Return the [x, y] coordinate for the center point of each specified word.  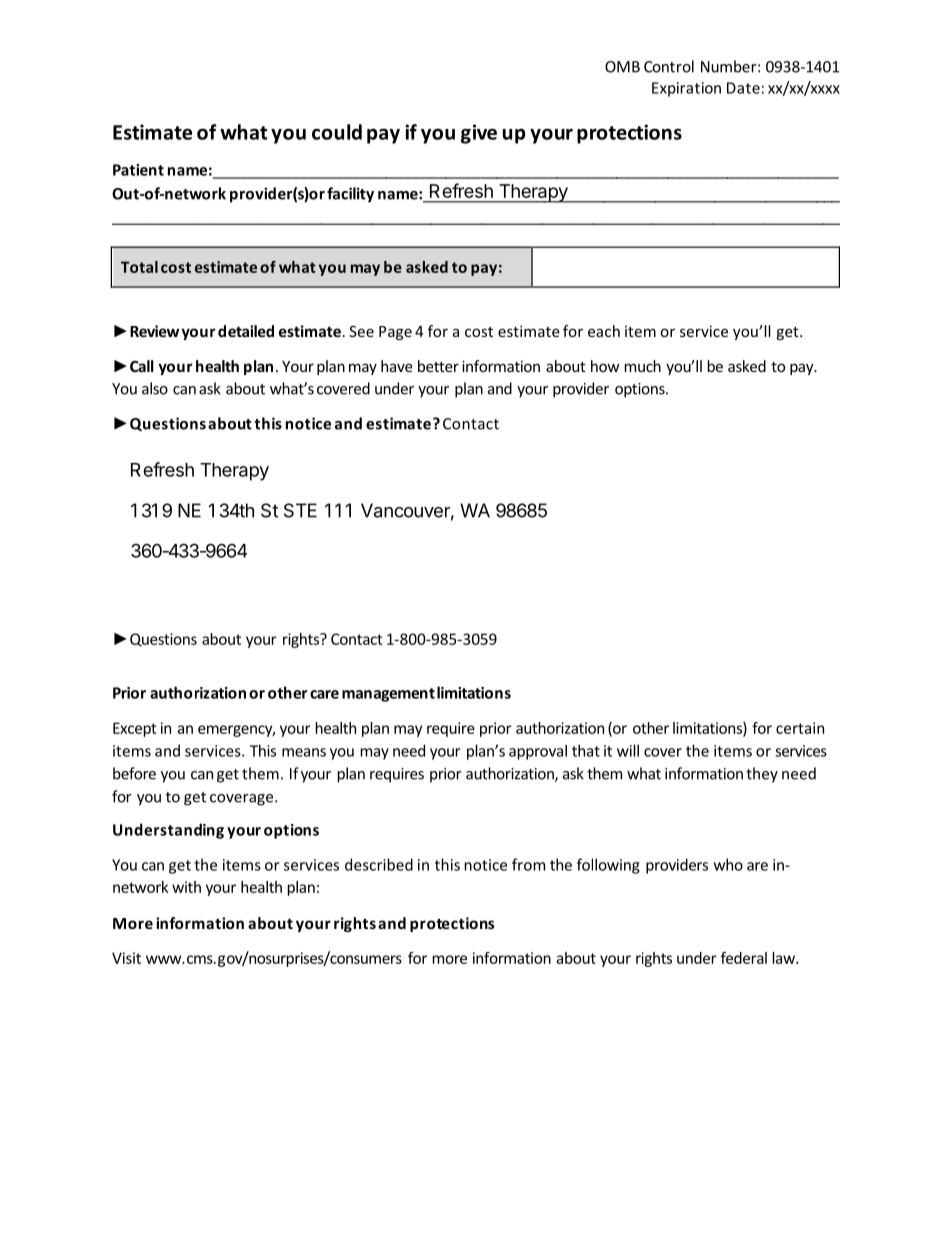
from [528, 864]
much [642, 366]
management [388, 695]
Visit [126, 958]
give [479, 134]
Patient [138, 170]
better [438, 366]
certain [800, 728]
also [155, 388]
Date [743, 88]
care [324, 694]
